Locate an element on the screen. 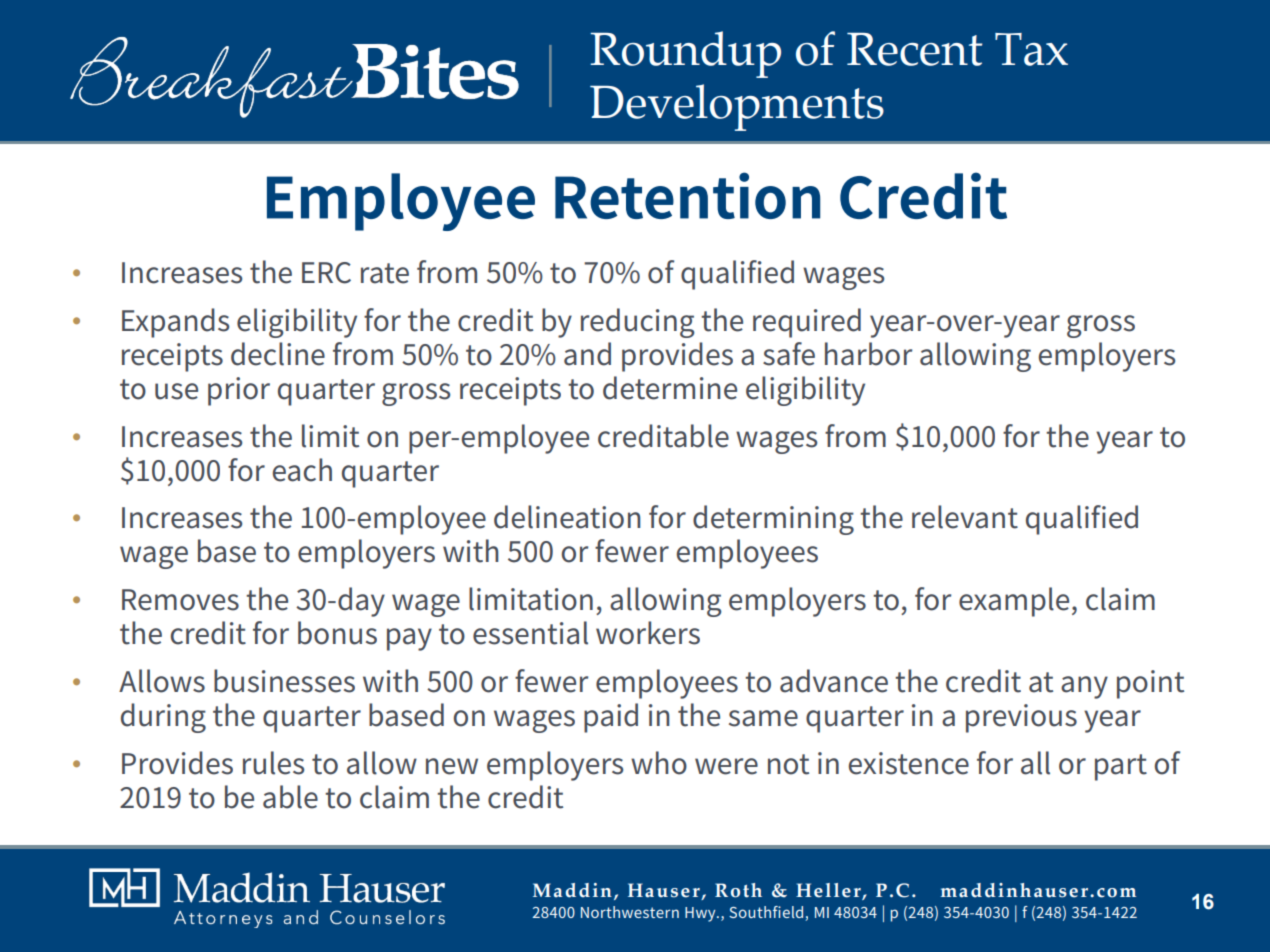 The width and height of the screenshot is (1270, 952). example is located at coordinates (1014, 602).
